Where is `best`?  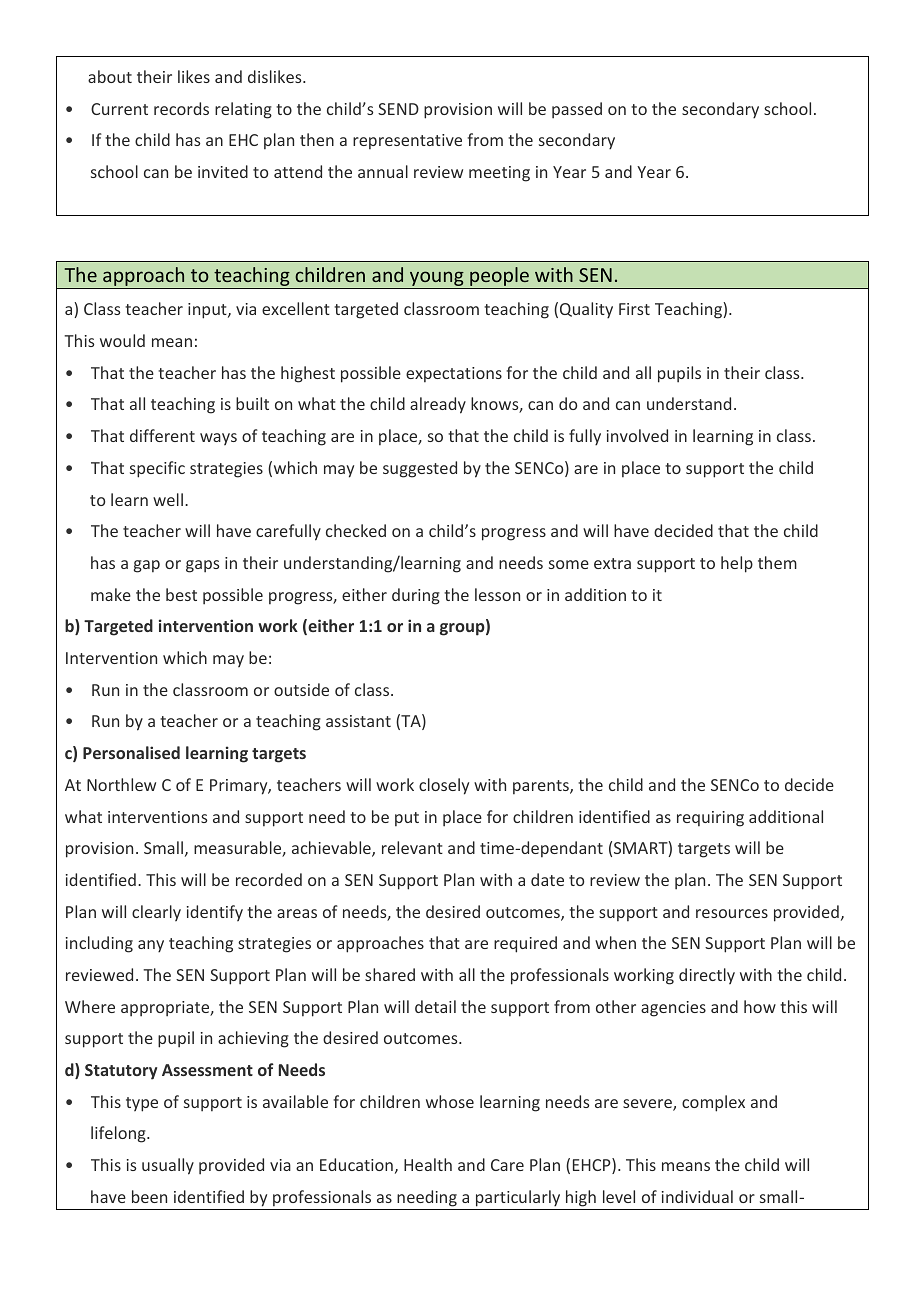 best is located at coordinates (181, 594).
